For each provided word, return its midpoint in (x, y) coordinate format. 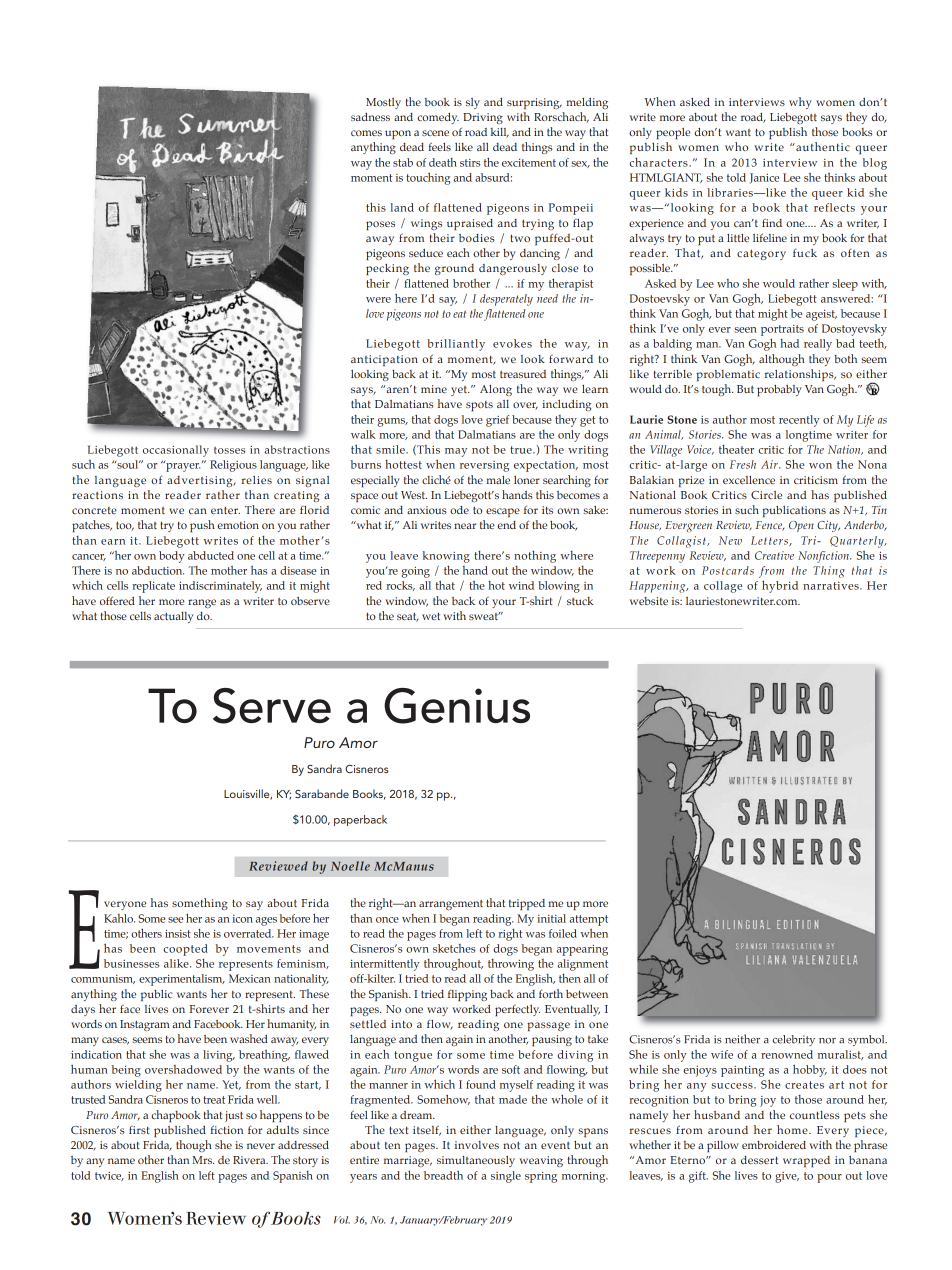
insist (178, 934)
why (800, 103)
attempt (589, 920)
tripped (527, 904)
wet (431, 616)
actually (173, 617)
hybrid (780, 586)
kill (500, 133)
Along (496, 390)
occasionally (176, 451)
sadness (370, 117)
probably (779, 390)
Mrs (203, 1160)
